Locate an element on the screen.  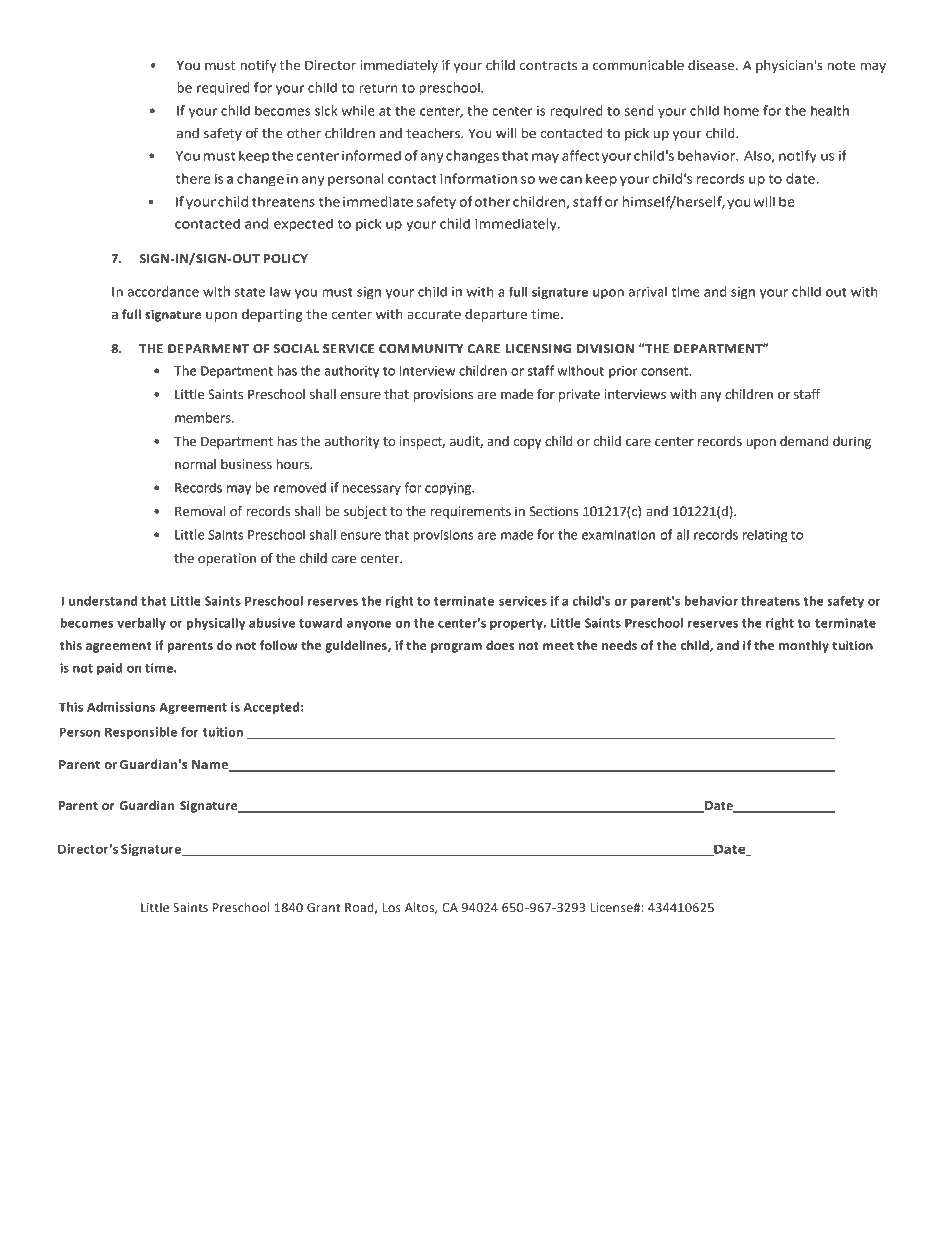
home is located at coordinates (741, 110).
